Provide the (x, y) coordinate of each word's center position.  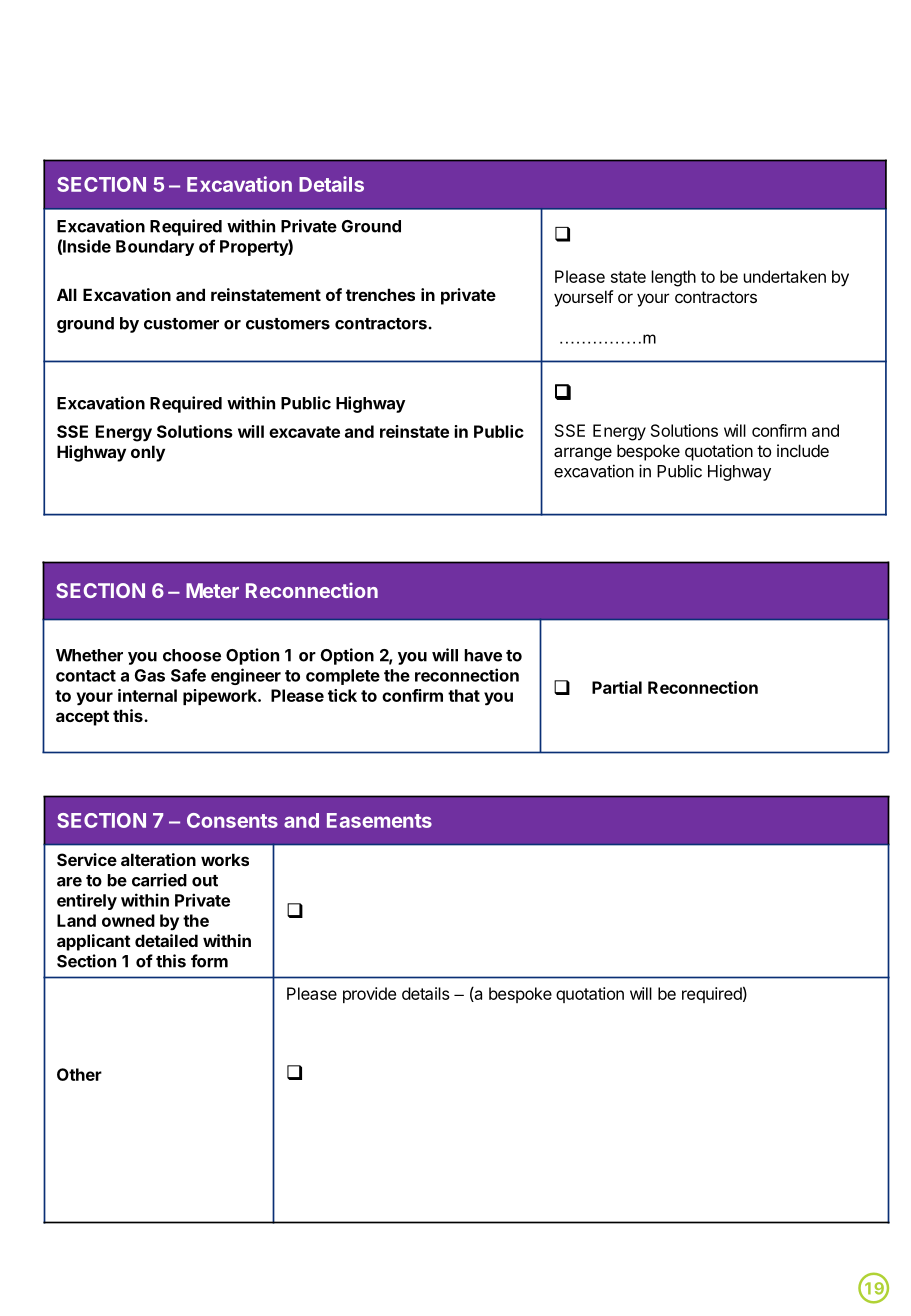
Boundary (155, 248)
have (483, 655)
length (673, 278)
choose (192, 655)
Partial (617, 687)
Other (79, 1074)
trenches (380, 294)
